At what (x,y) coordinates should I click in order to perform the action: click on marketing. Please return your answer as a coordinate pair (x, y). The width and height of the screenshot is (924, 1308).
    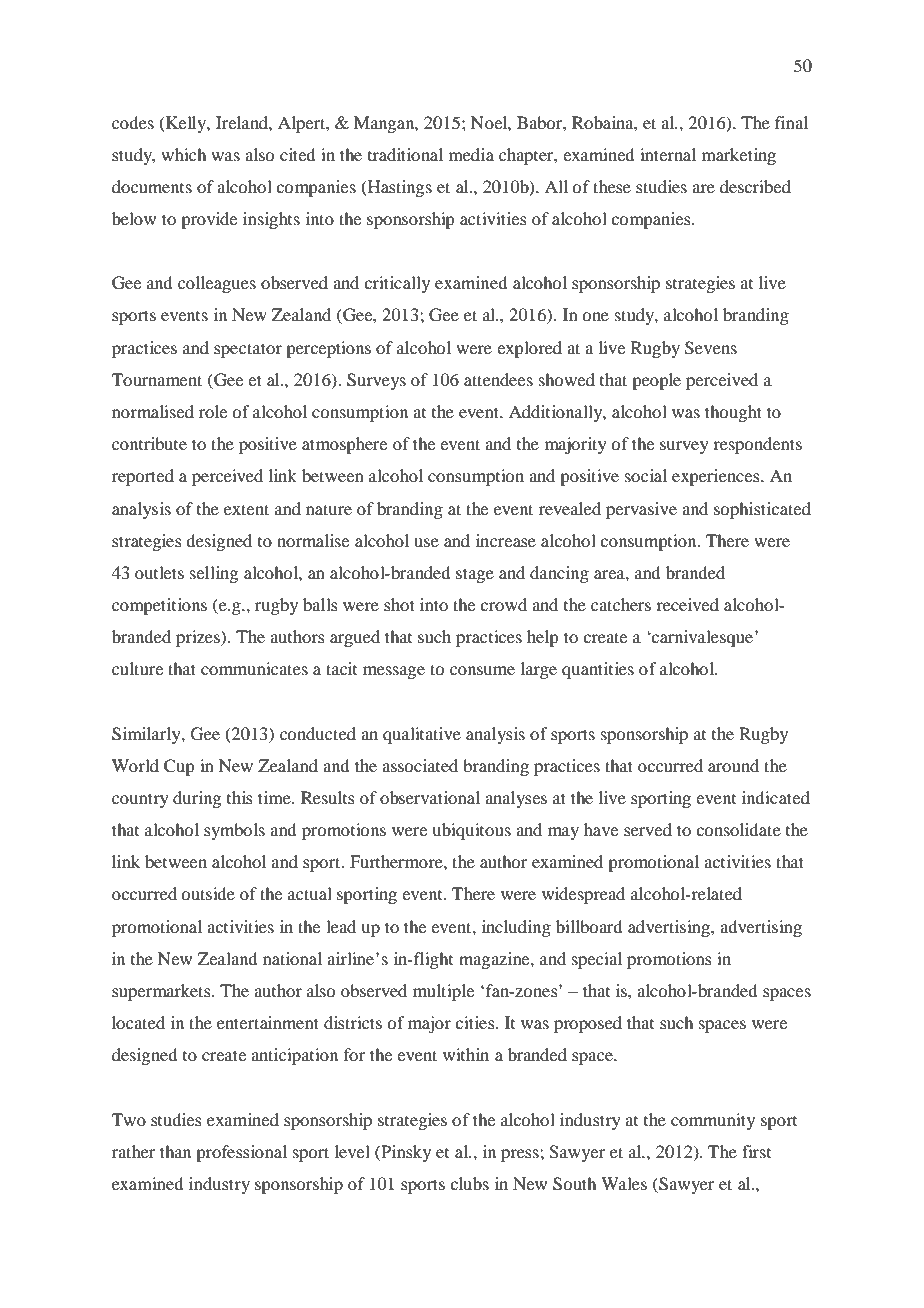
    Looking at the image, I should click on (739, 156).
